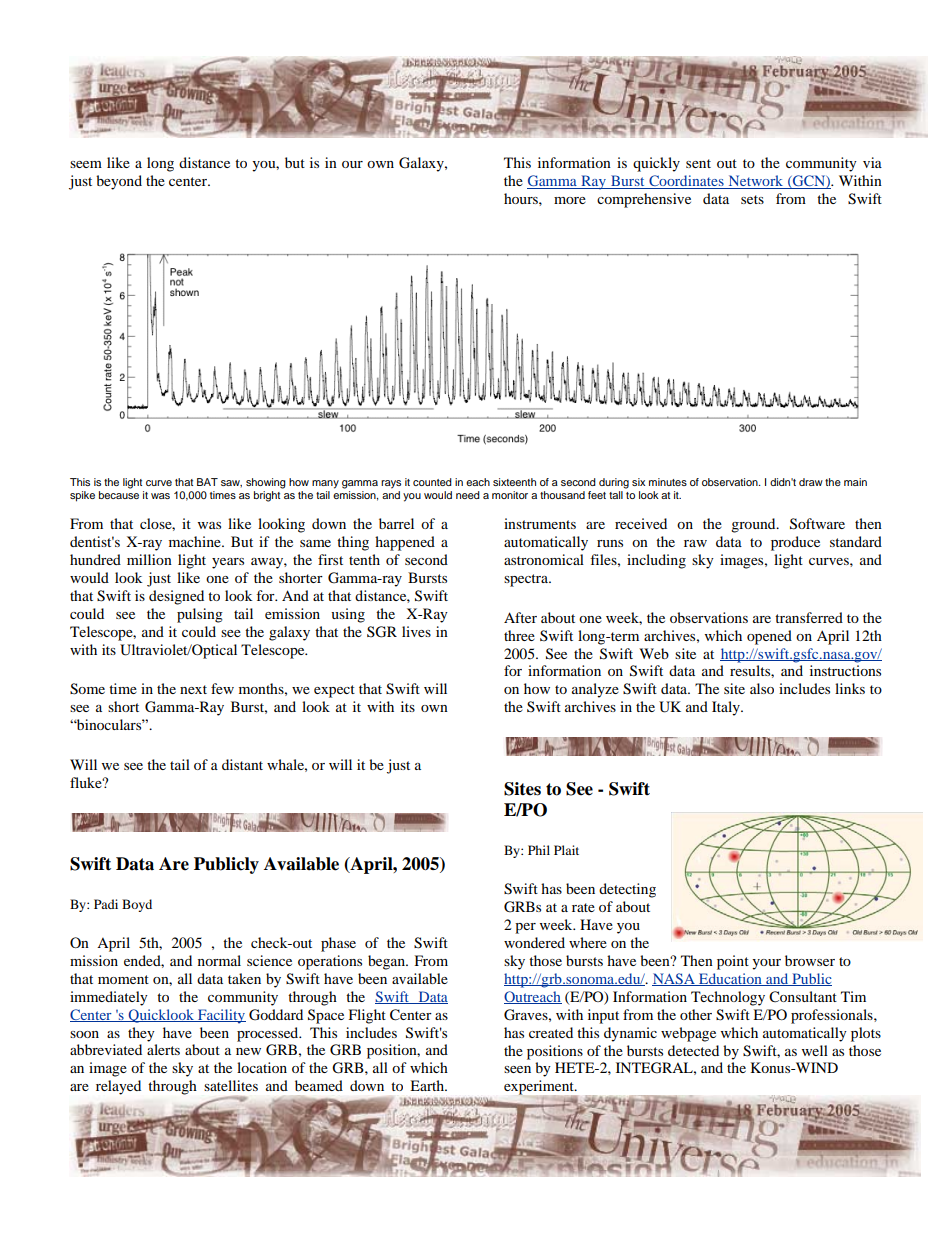  Describe the element at coordinates (137, 905) in the screenshot. I see `Boyd` at that location.
